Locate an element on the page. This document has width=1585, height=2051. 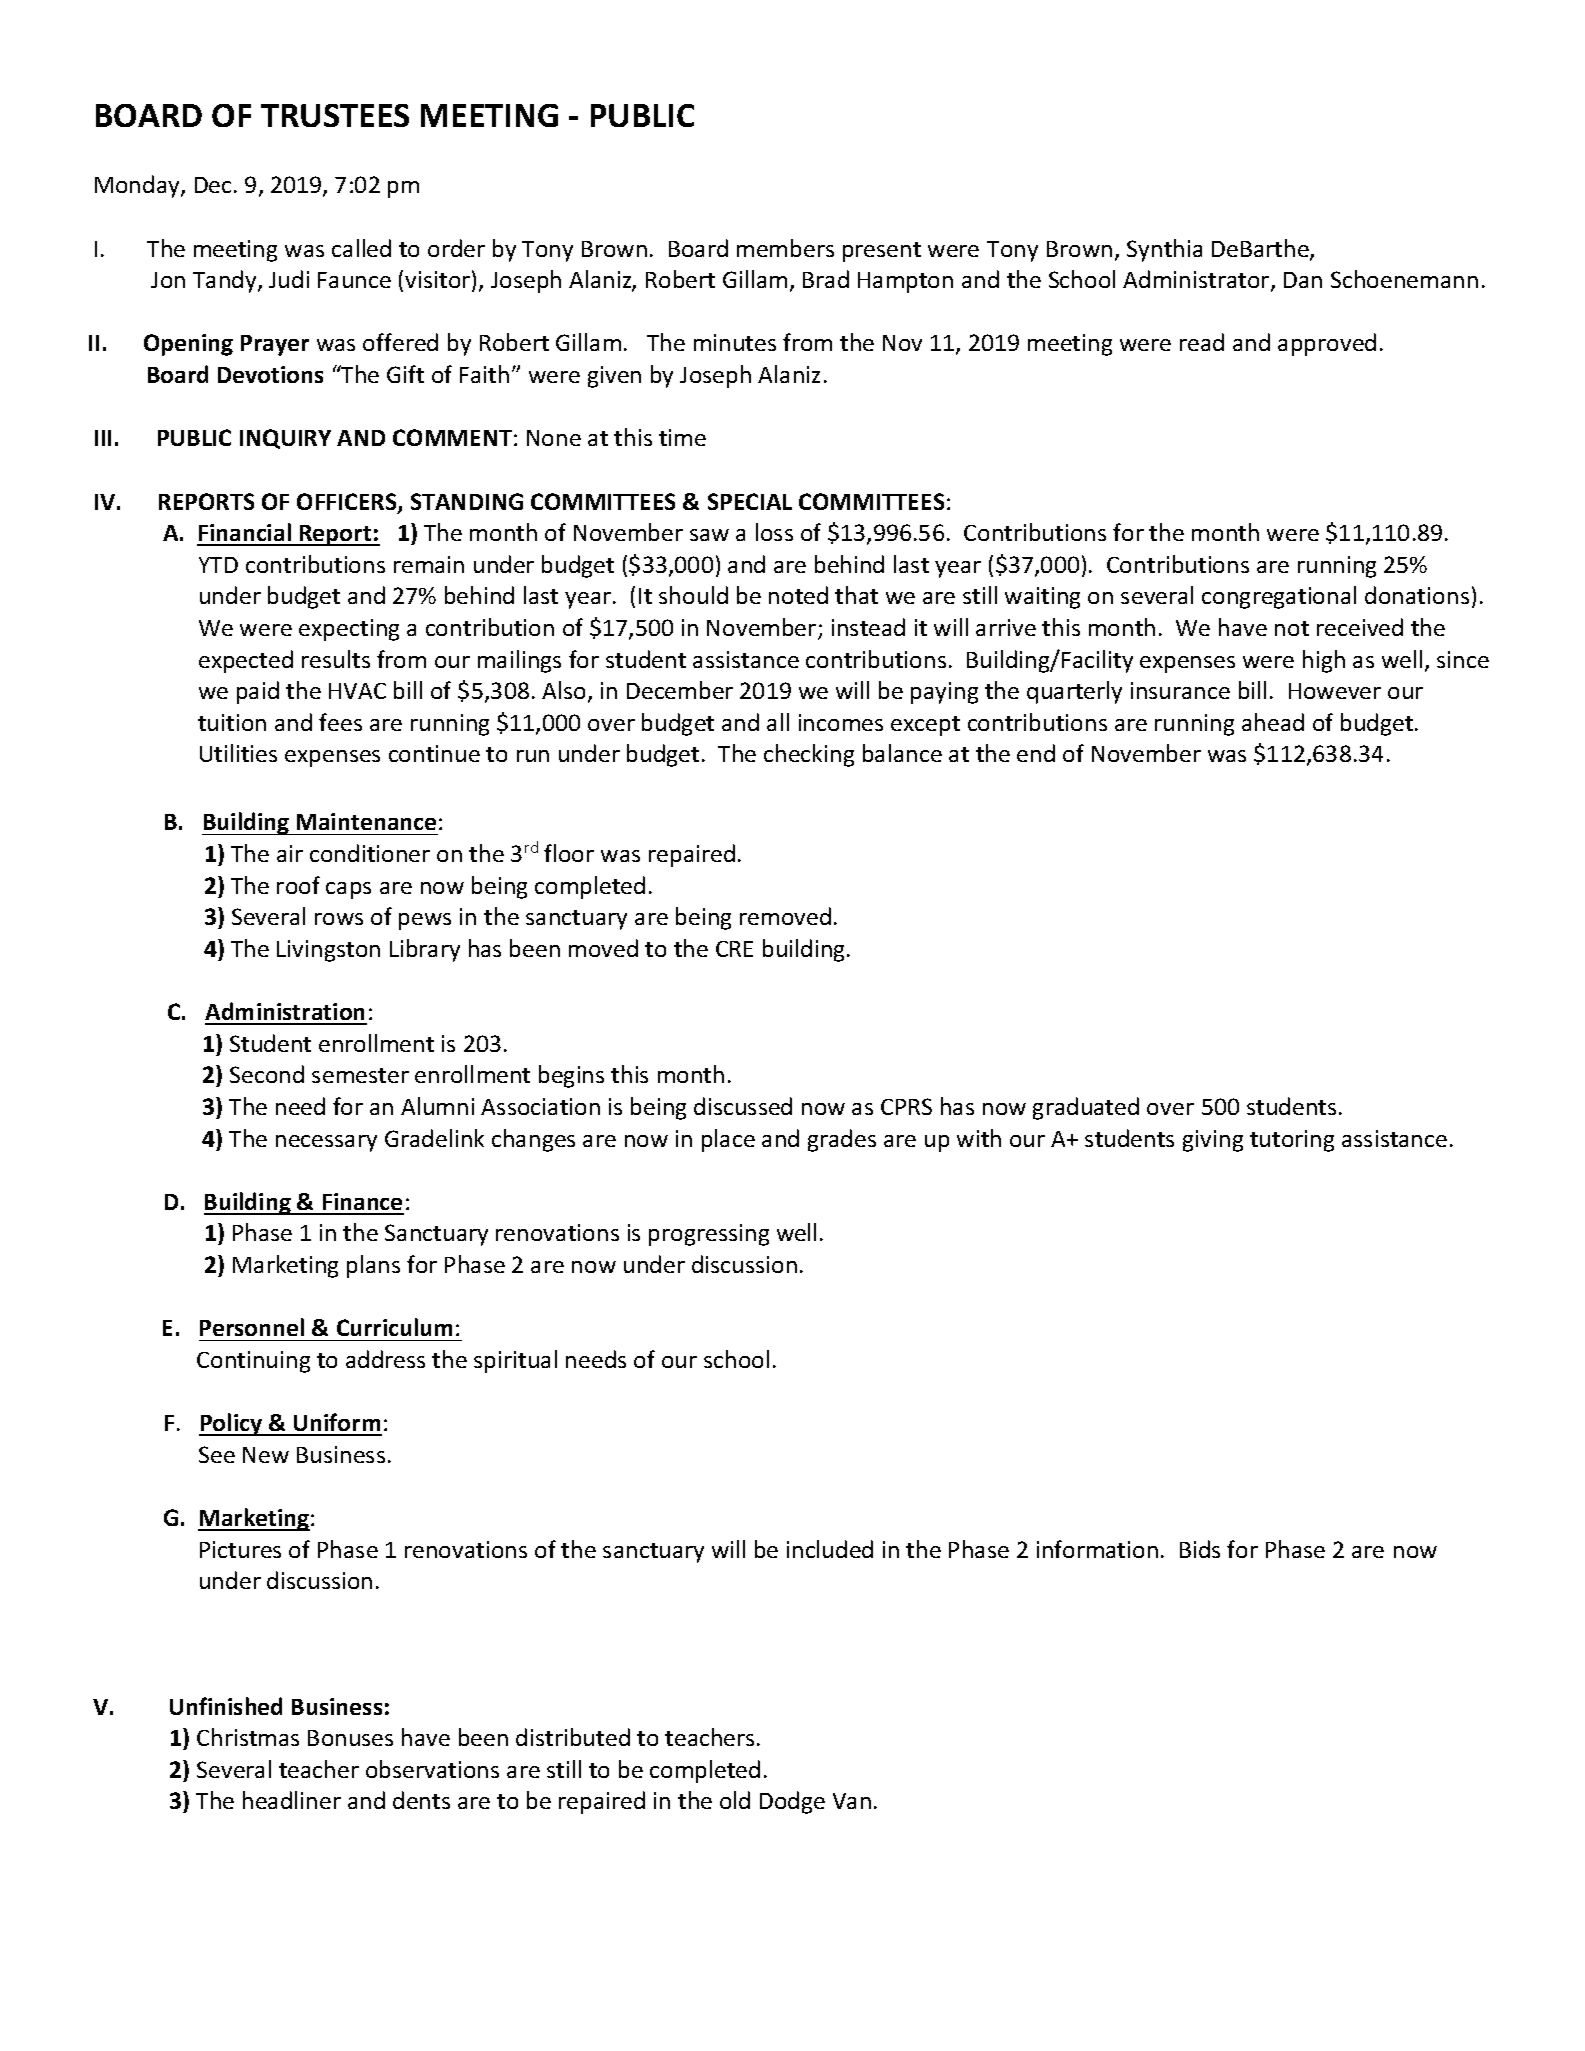
Christmas is located at coordinates (248, 1737).
